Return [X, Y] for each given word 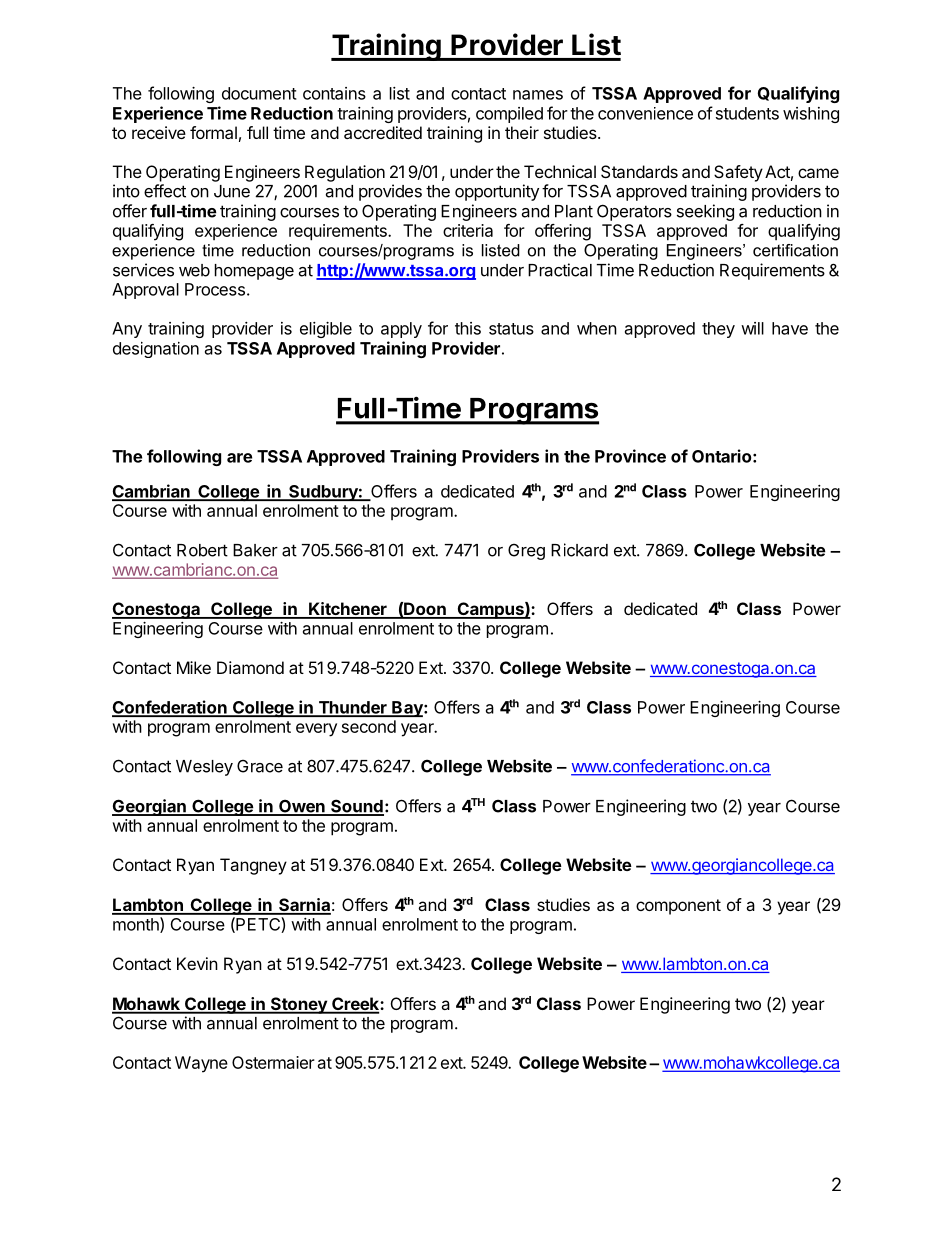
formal [213, 132]
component [678, 907]
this [468, 328]
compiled [509, 115]
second [369, 726]
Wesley [204, 768]
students [747, 113]
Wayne [201, 1064]
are [239, 458]
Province [630, 456]
